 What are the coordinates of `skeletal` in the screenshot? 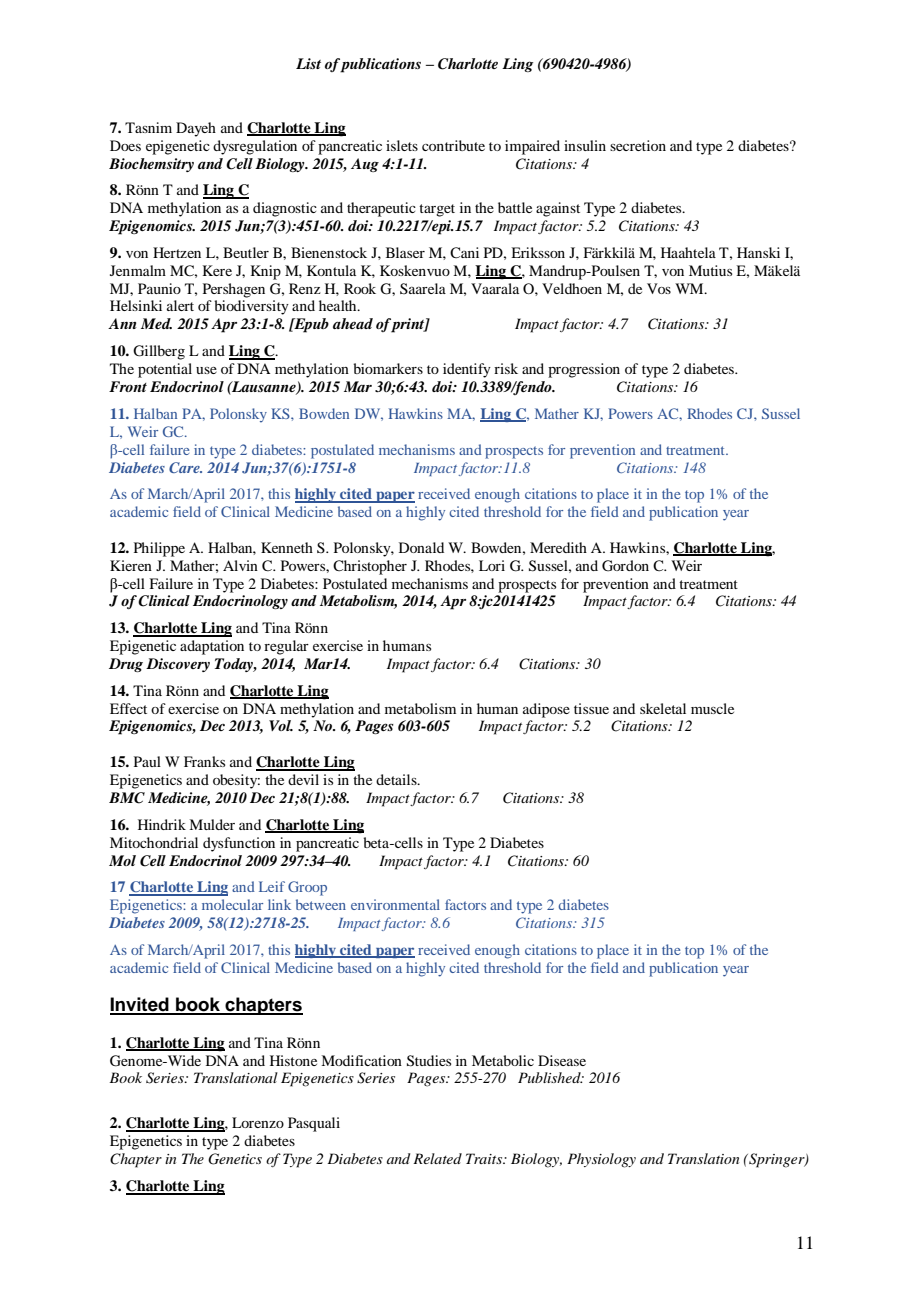 It's located at (663, 708).
